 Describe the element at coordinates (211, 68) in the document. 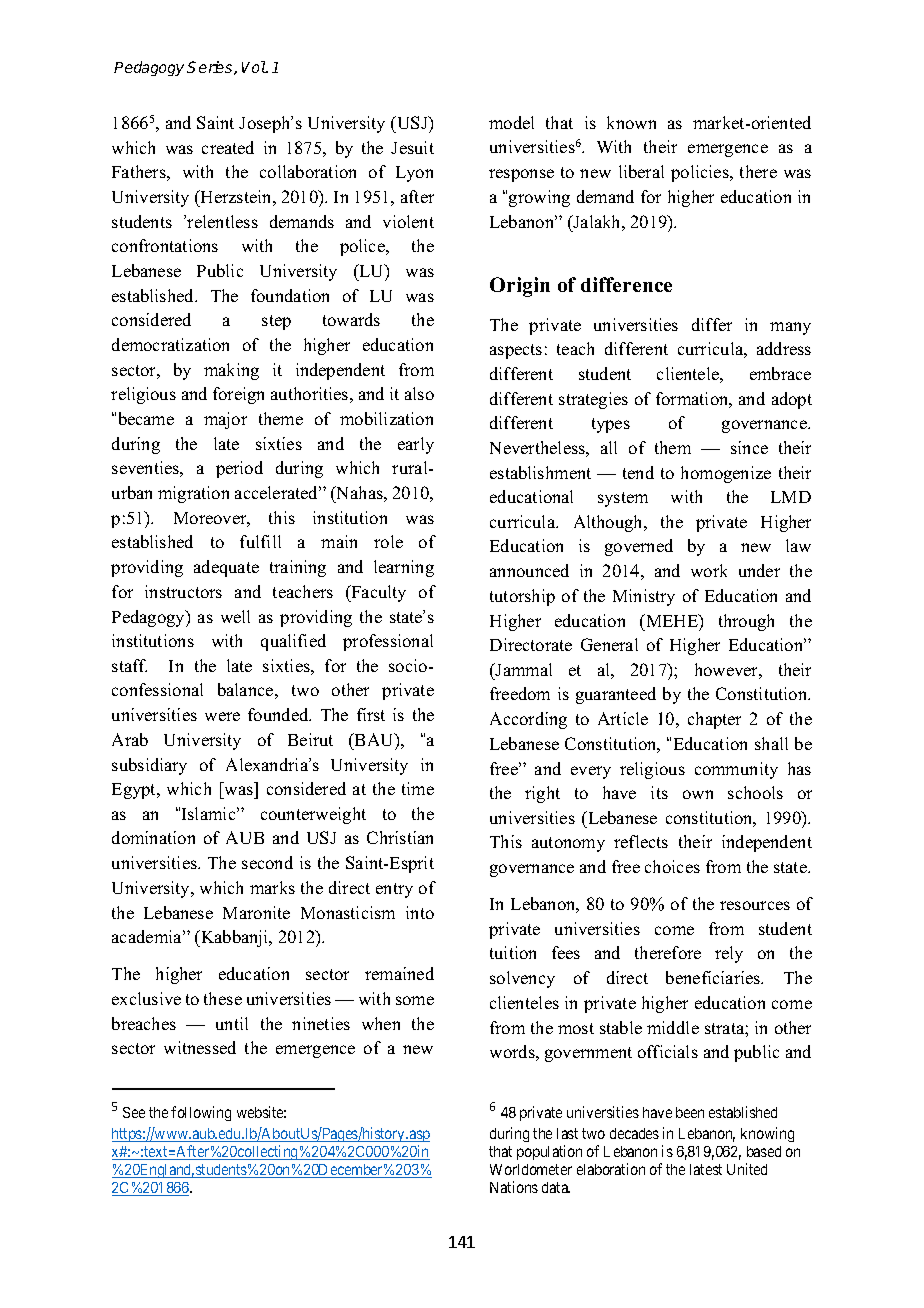

I see `Series` at that location.
